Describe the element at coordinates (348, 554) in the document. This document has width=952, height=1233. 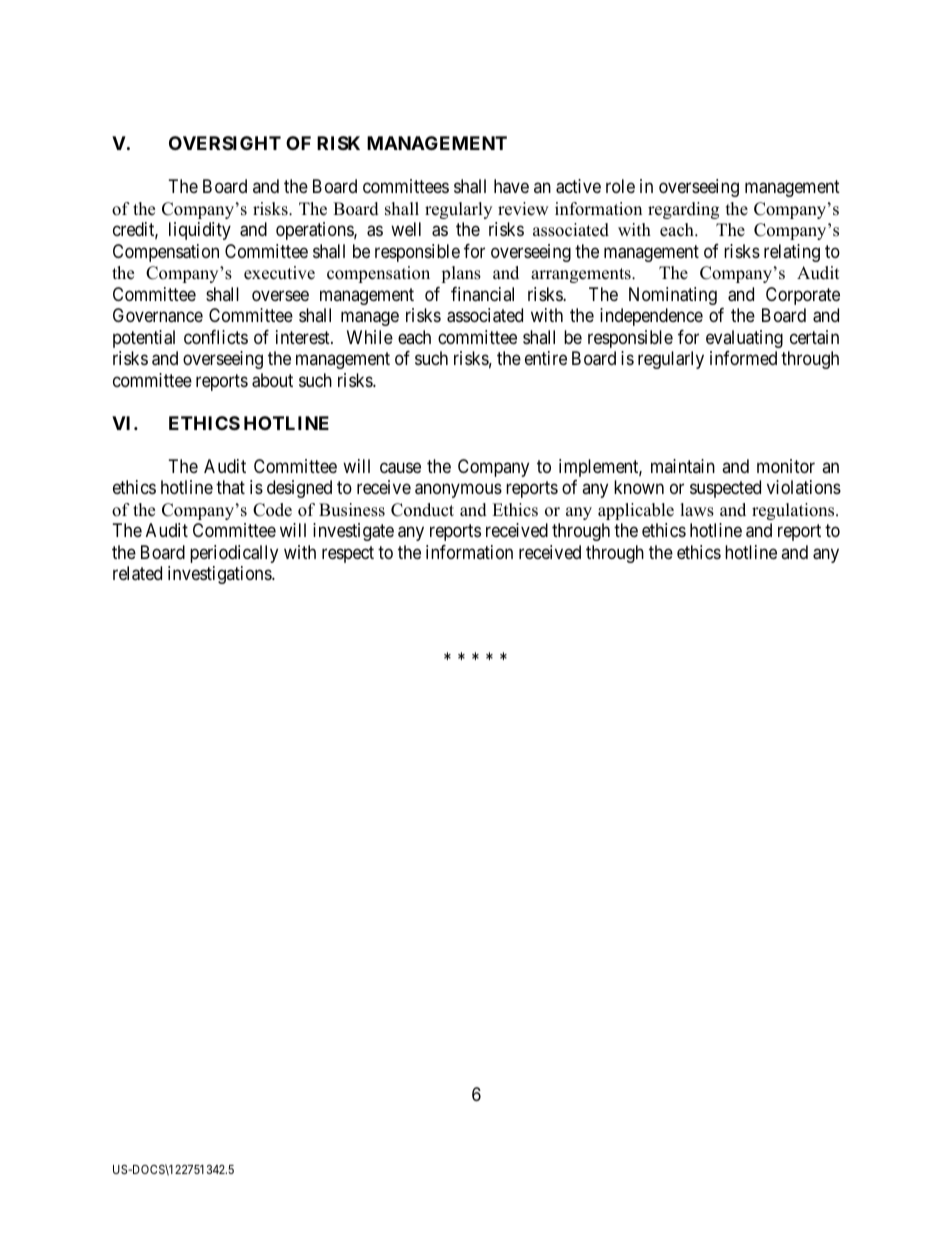
I see `respect` at that location.
